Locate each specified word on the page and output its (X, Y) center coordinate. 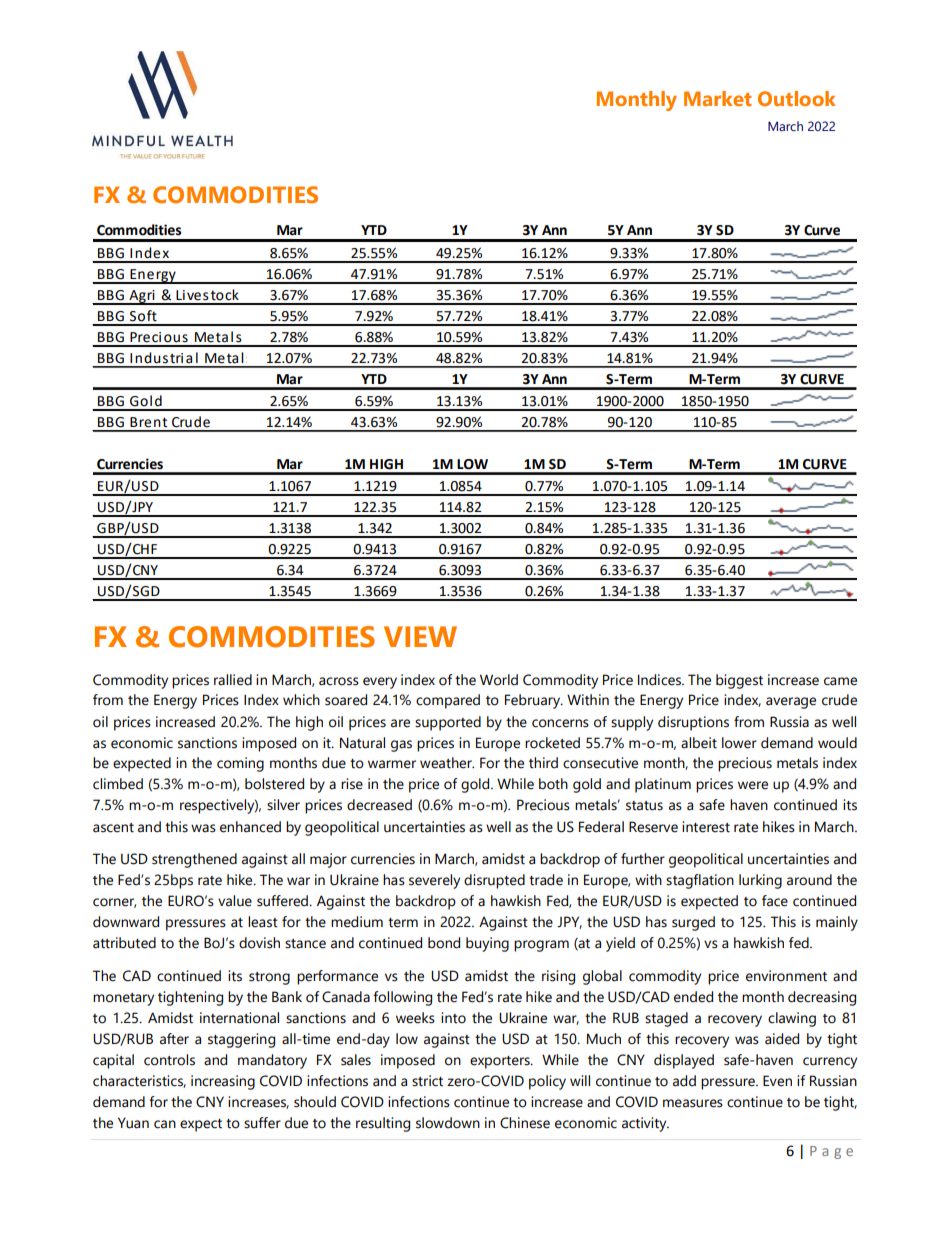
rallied (233, 680)
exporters (501, 1062)
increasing (223, 1082)
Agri (142, 297)
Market (717, 98)
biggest (739, 681)
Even (777, 1081)
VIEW (420, 636)
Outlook (797, 98)
